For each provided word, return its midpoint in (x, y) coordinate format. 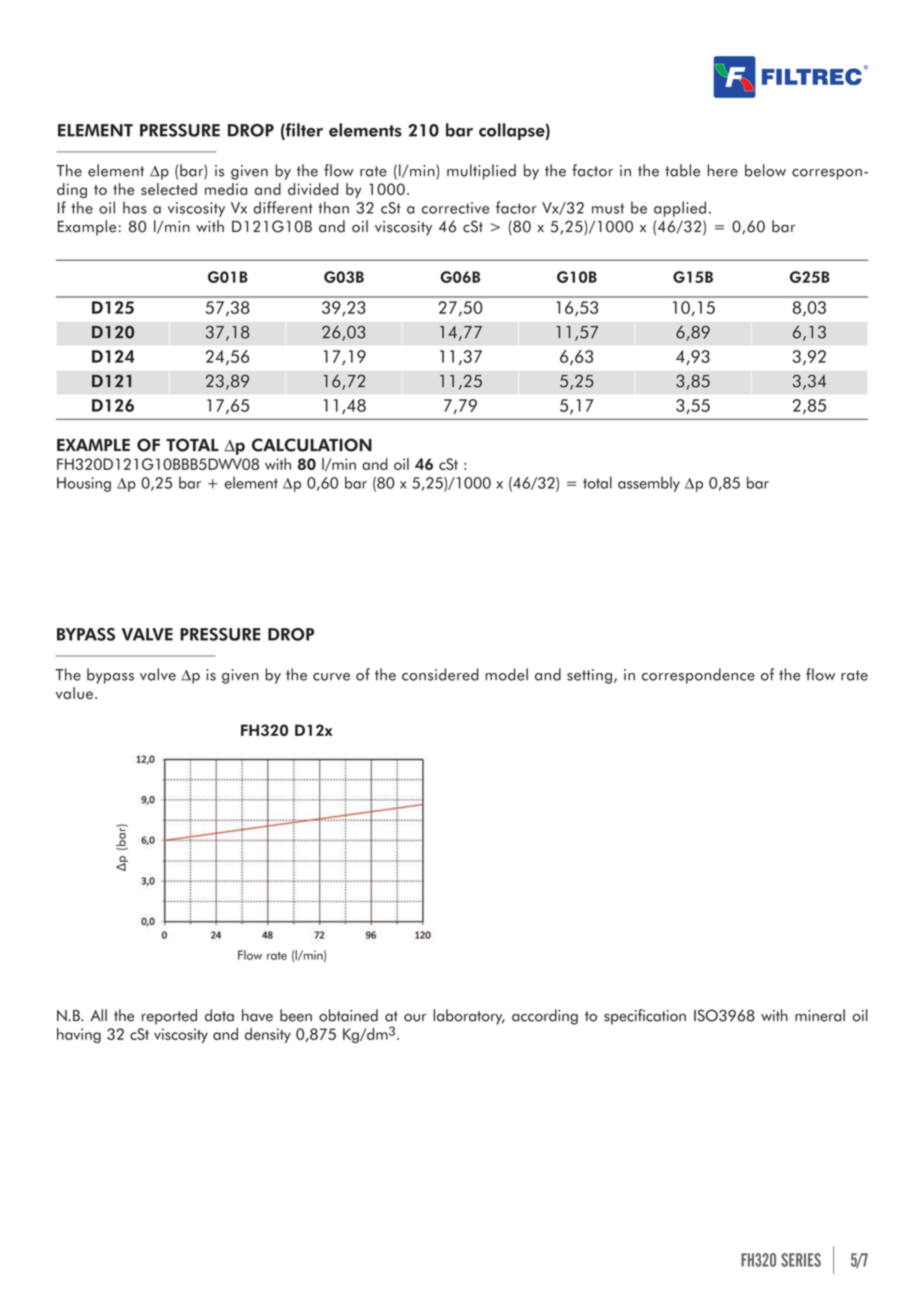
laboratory (469, 1017)
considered (440, 674)
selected (169, 189)
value (74, 693)
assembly (649, 484)
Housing (84, 484)
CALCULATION (312, 445)
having (79, 1035)
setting (589, 676)
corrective (455, 208)
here (722, 170)
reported (169, 1017)
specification (645, 1017)
